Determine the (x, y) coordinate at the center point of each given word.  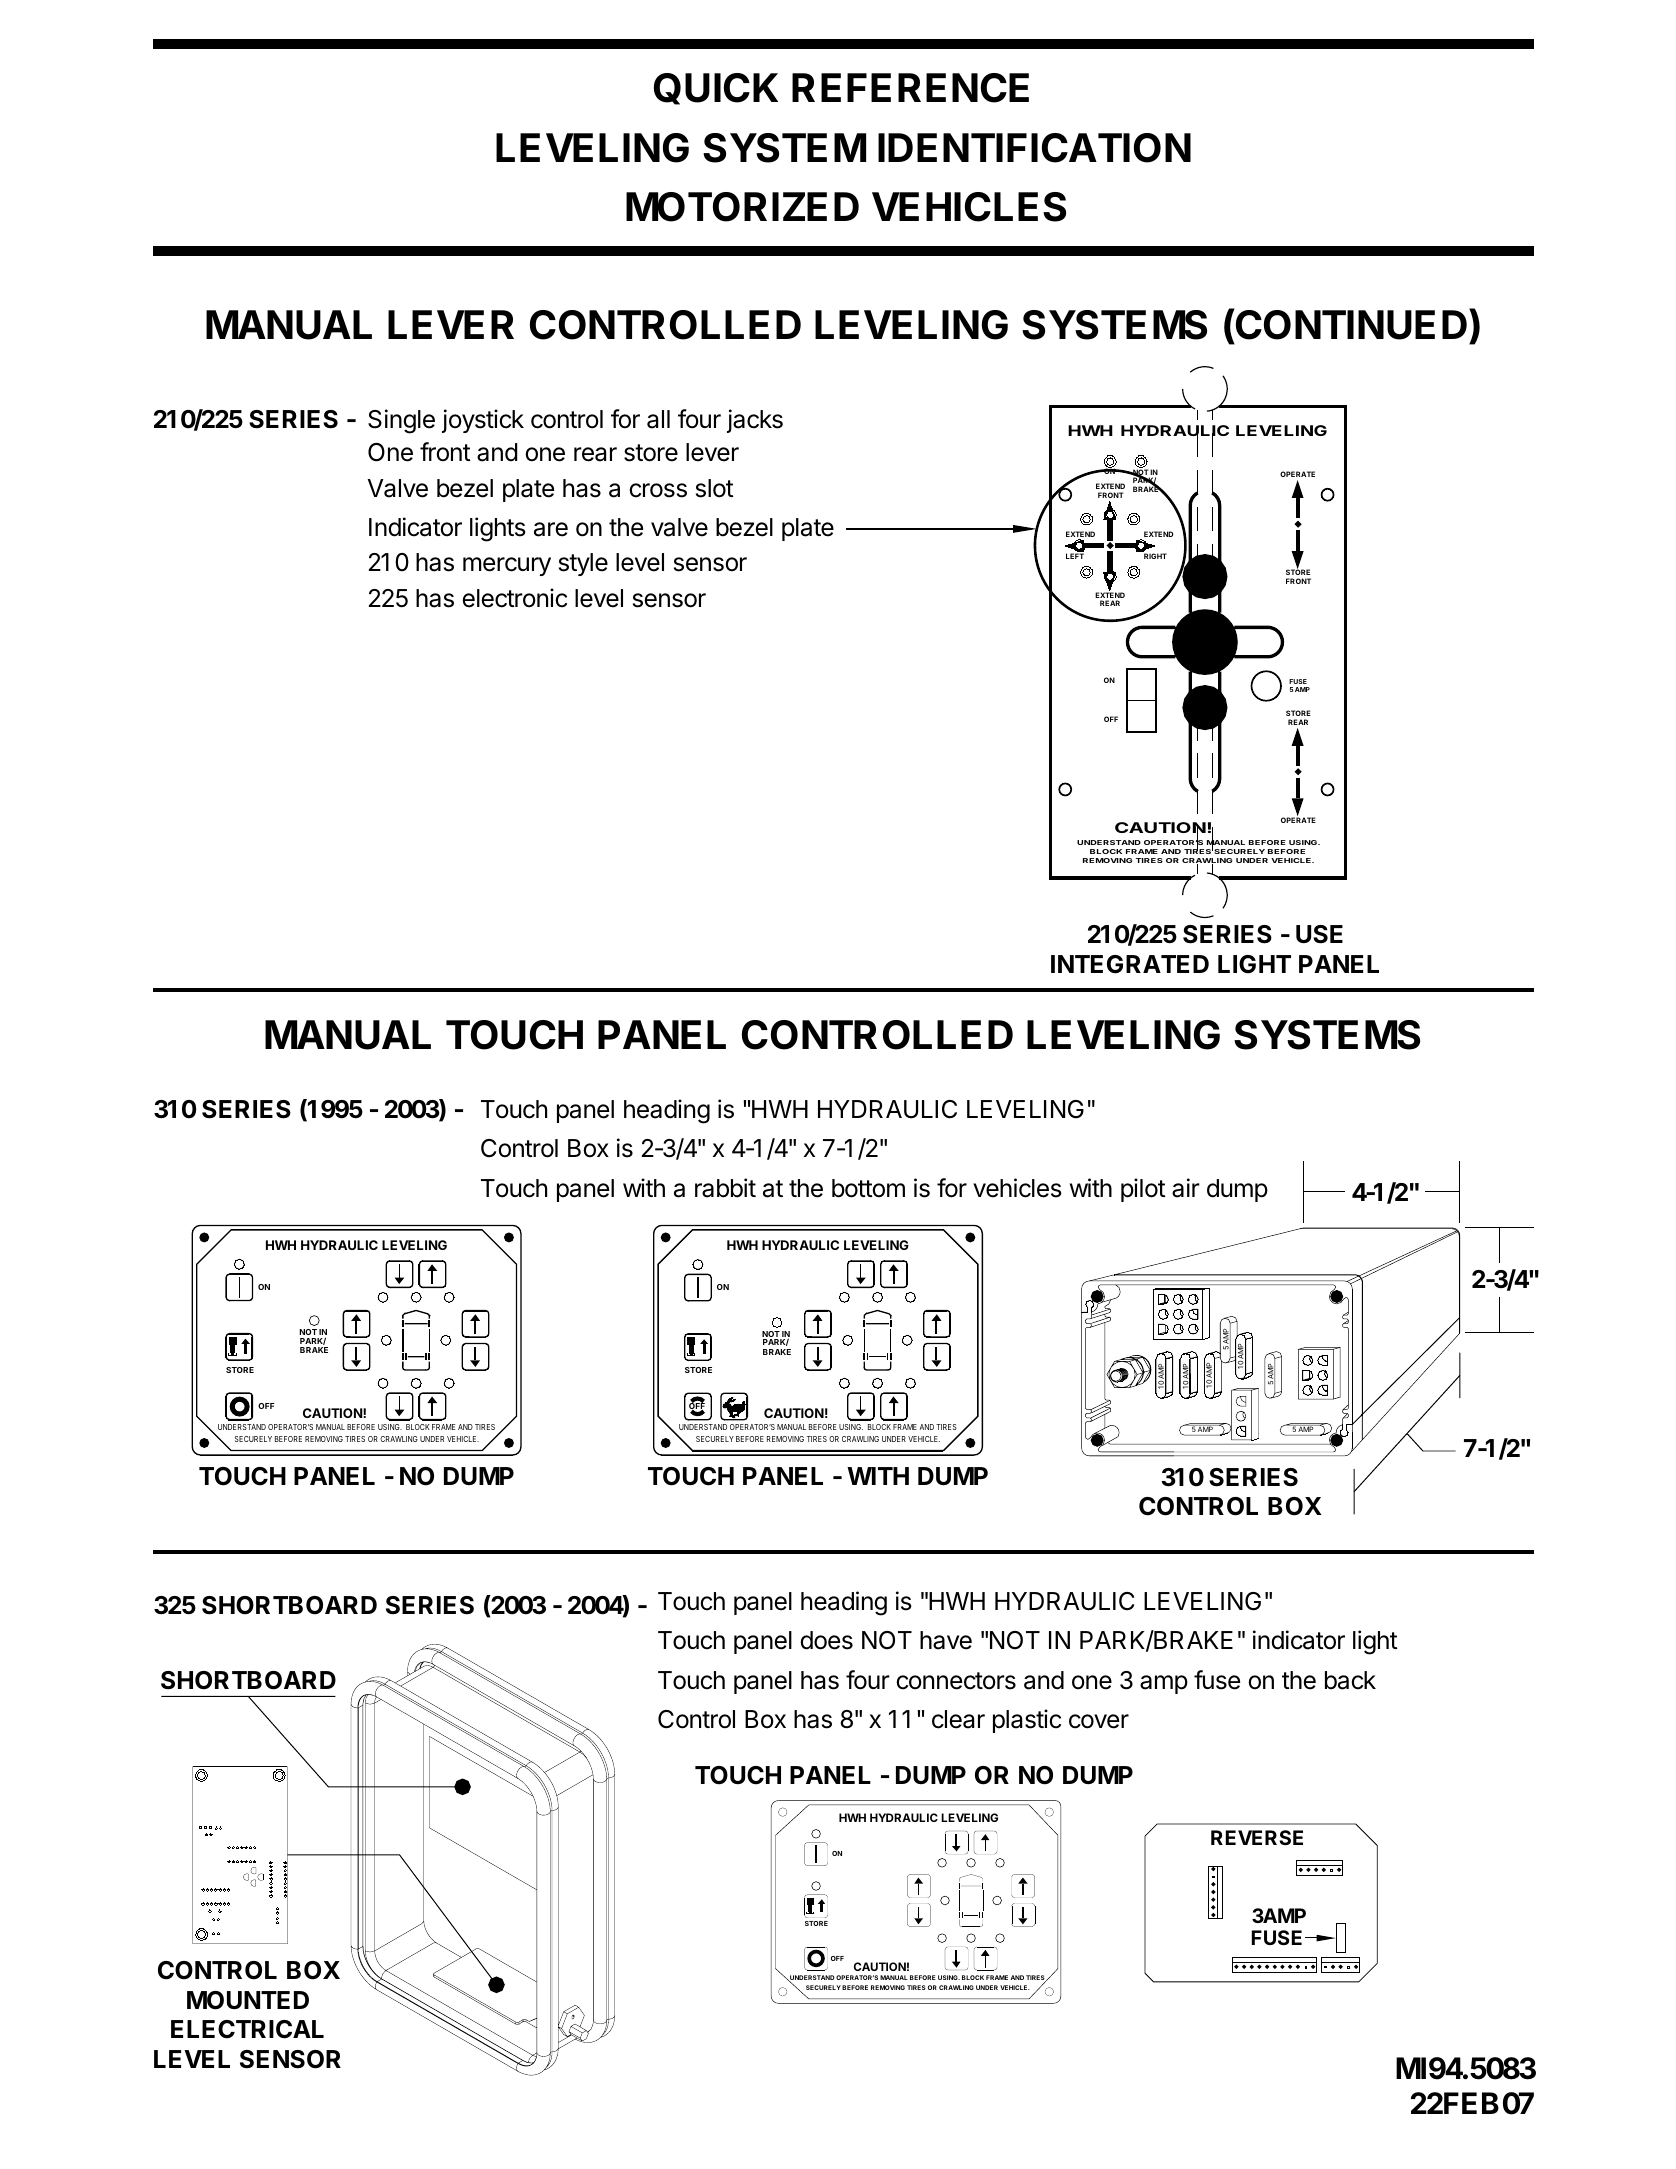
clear (958, 1719)
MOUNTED (248, 2000)
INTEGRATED (1130, 964)
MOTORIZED (742, 207)
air (1186, 1188)
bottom (868, 1188)
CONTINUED (1352, 324)
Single (401, 421)
